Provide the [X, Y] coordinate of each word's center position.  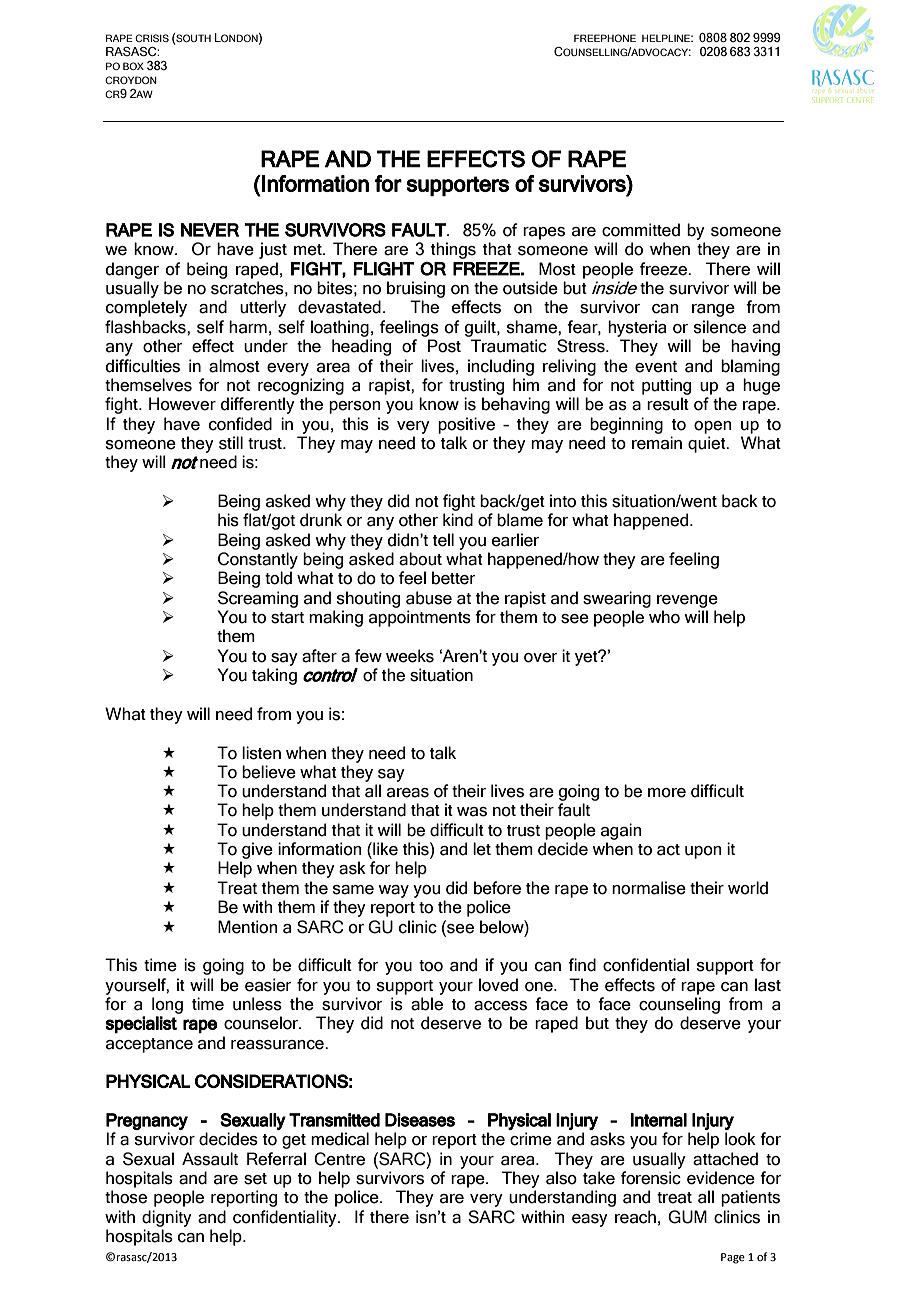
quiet [708, 444]
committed [641, 230]
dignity [167, 1218]
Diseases [420, 1120]
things [453, 250]
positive [466, 425]
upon [703, 852]
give [257, 850]
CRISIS [152, 38]
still [231, 443]
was [472, 812]
